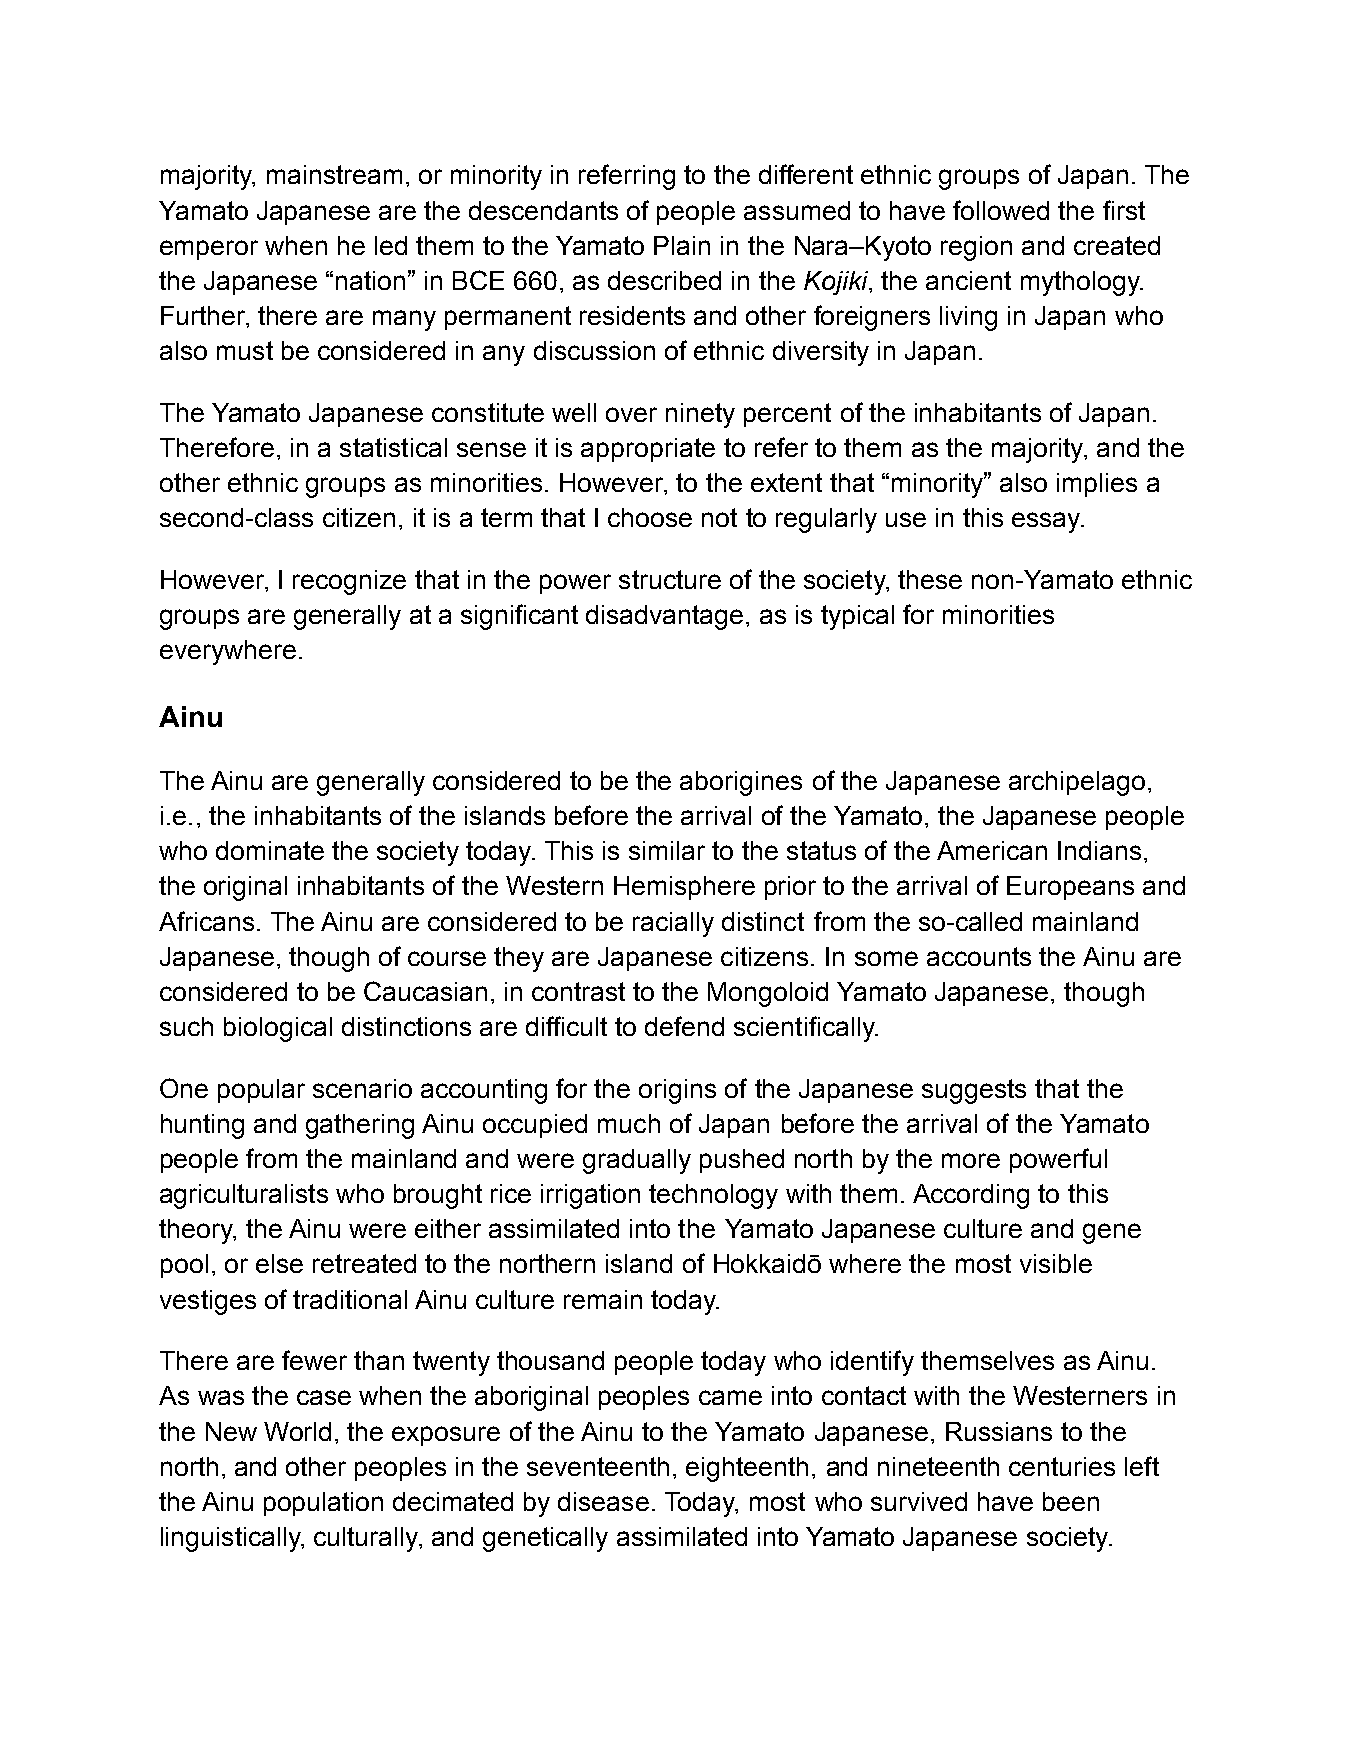 The height and width of the document is (1754, 1355). I want to click on dominate, so click(270, 850).
